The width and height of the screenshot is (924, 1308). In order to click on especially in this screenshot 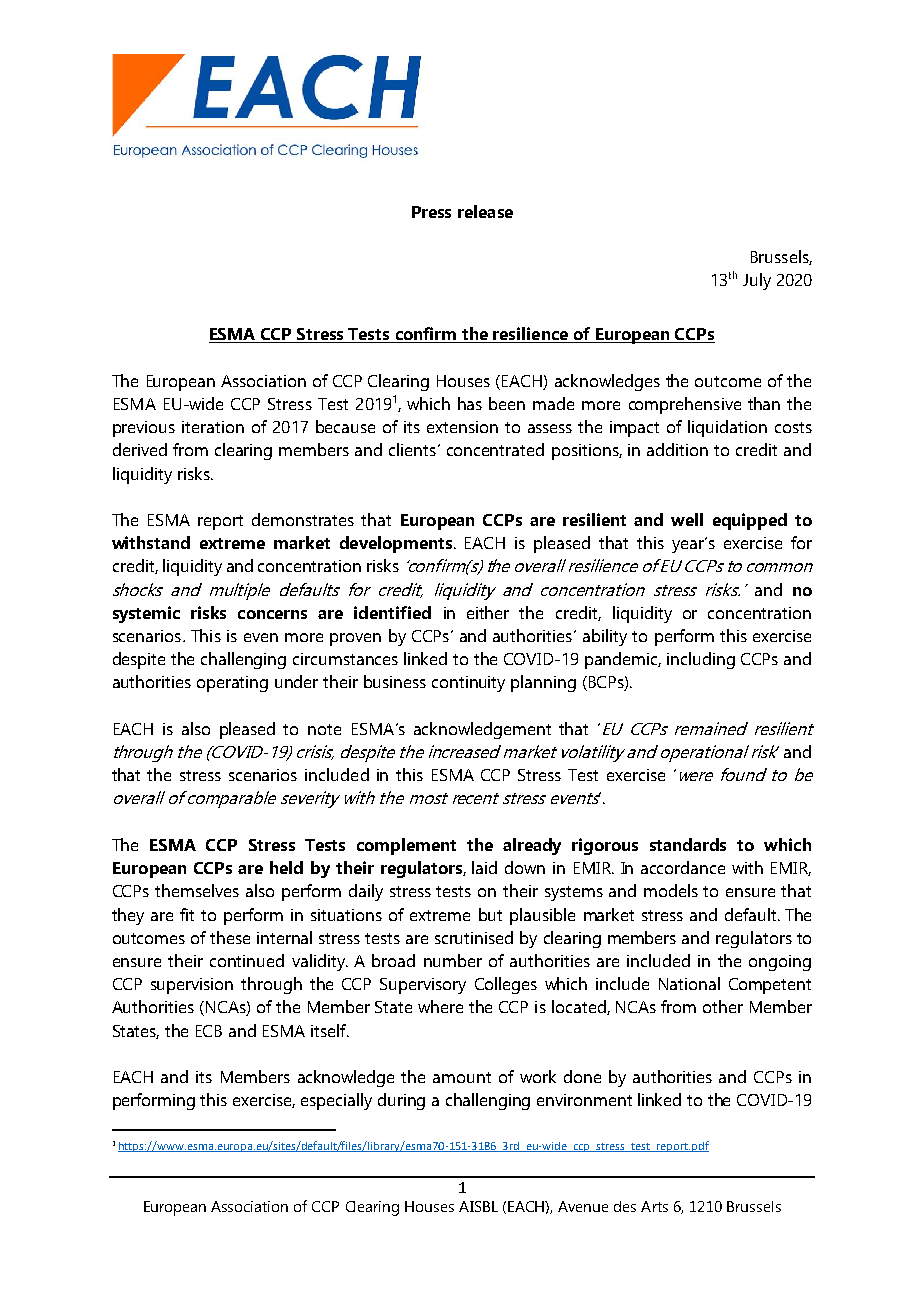, I will do `click(336, 1101)`.
